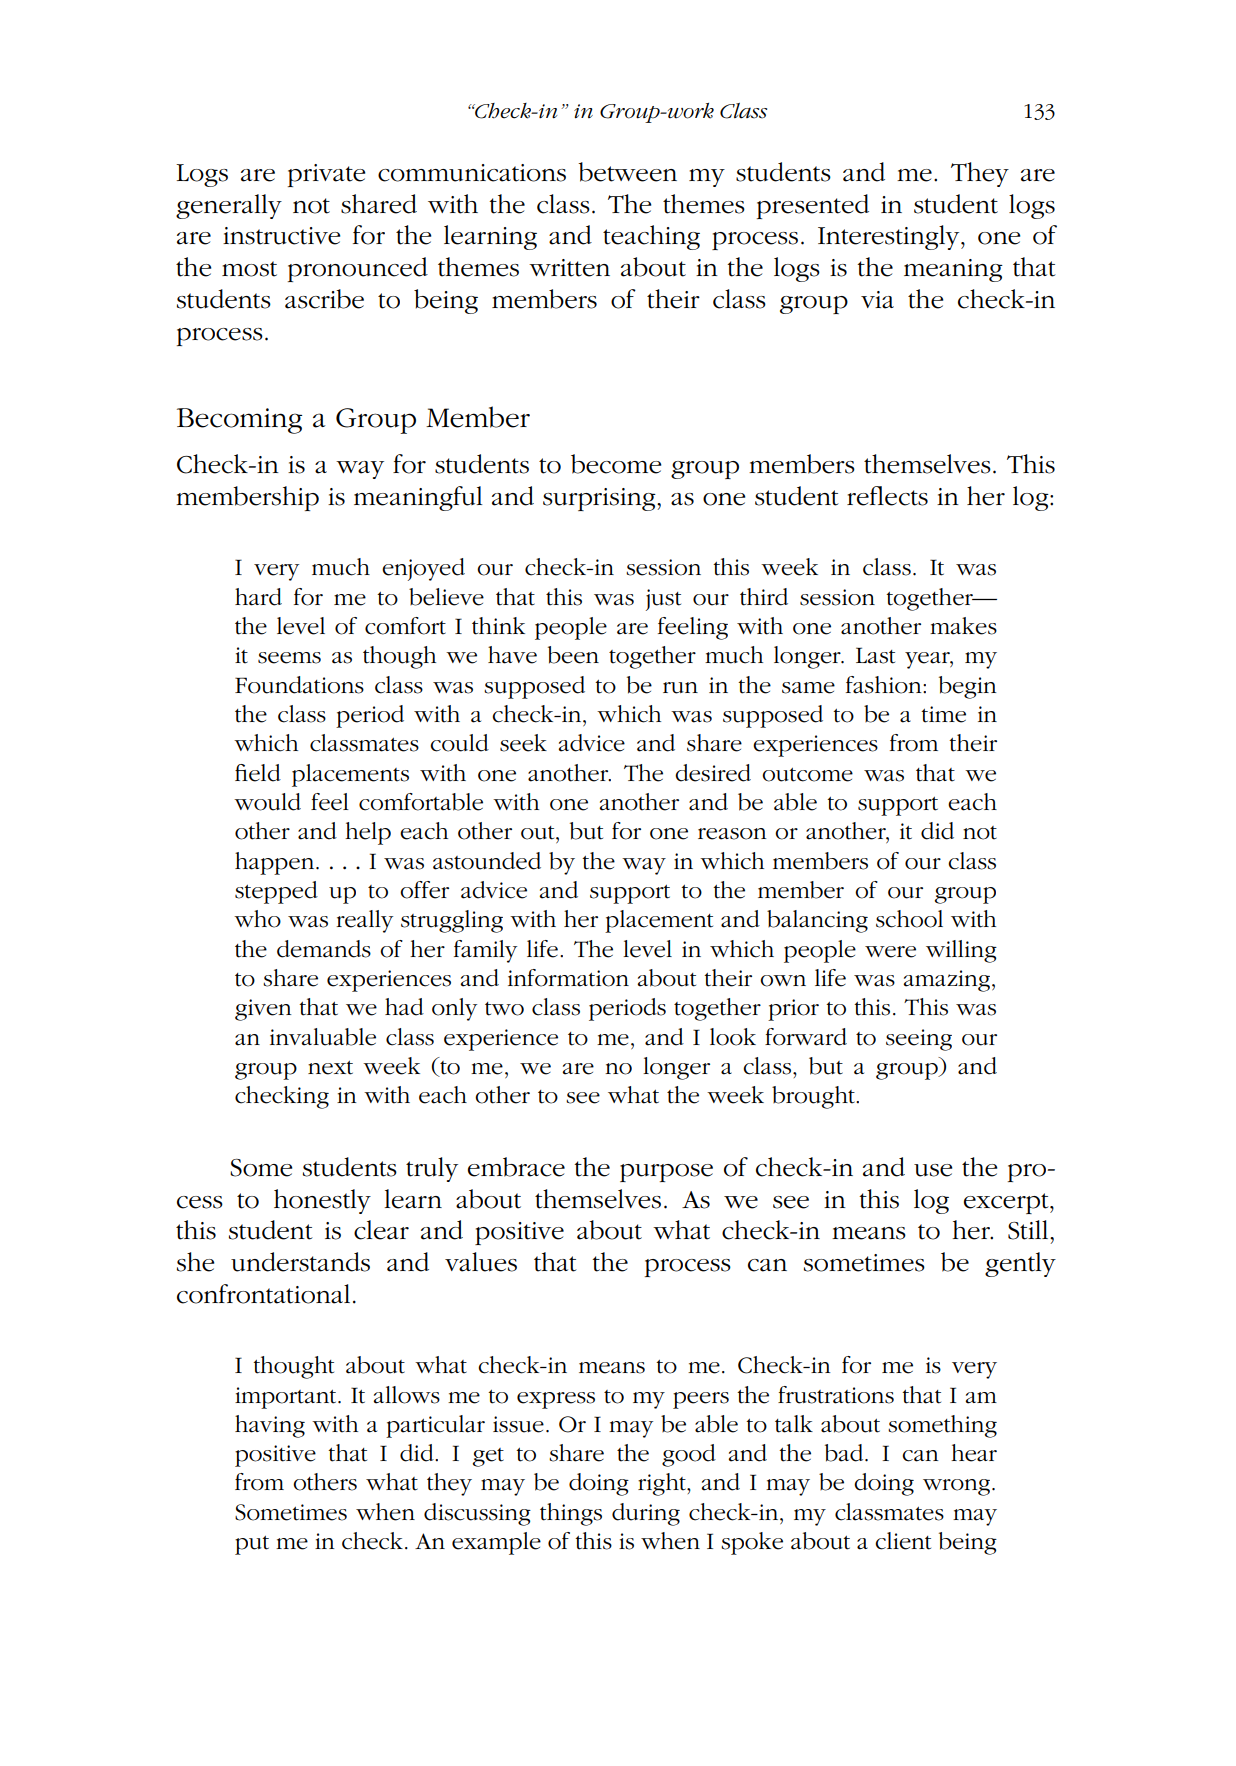 This screenshot has width=1236, height=1766. I want to click on between, so click(627, 172).
